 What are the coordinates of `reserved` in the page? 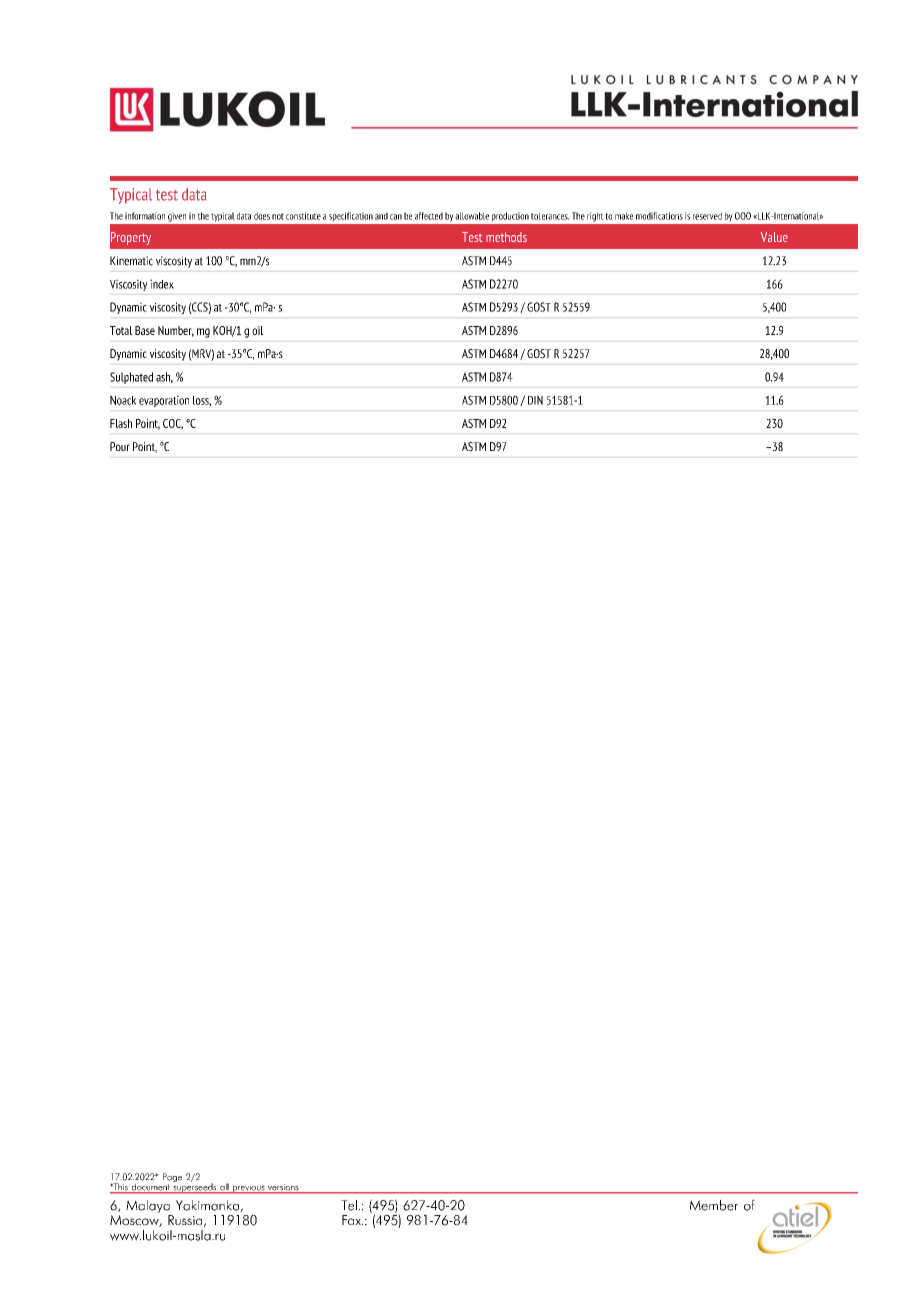 It's located at (707, 216).
